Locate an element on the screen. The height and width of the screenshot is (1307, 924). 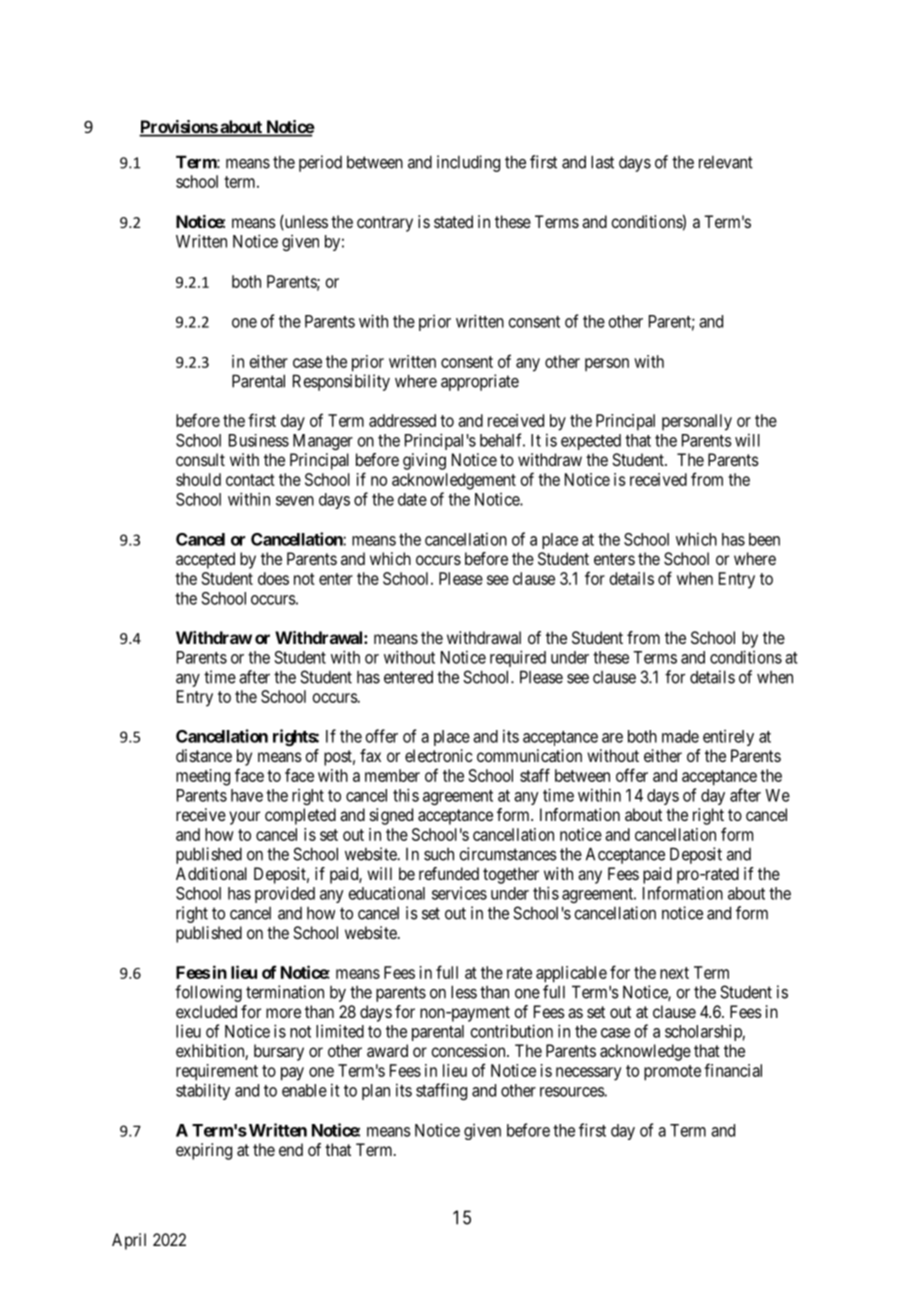
relevant is located at coordinates (726, 162).
